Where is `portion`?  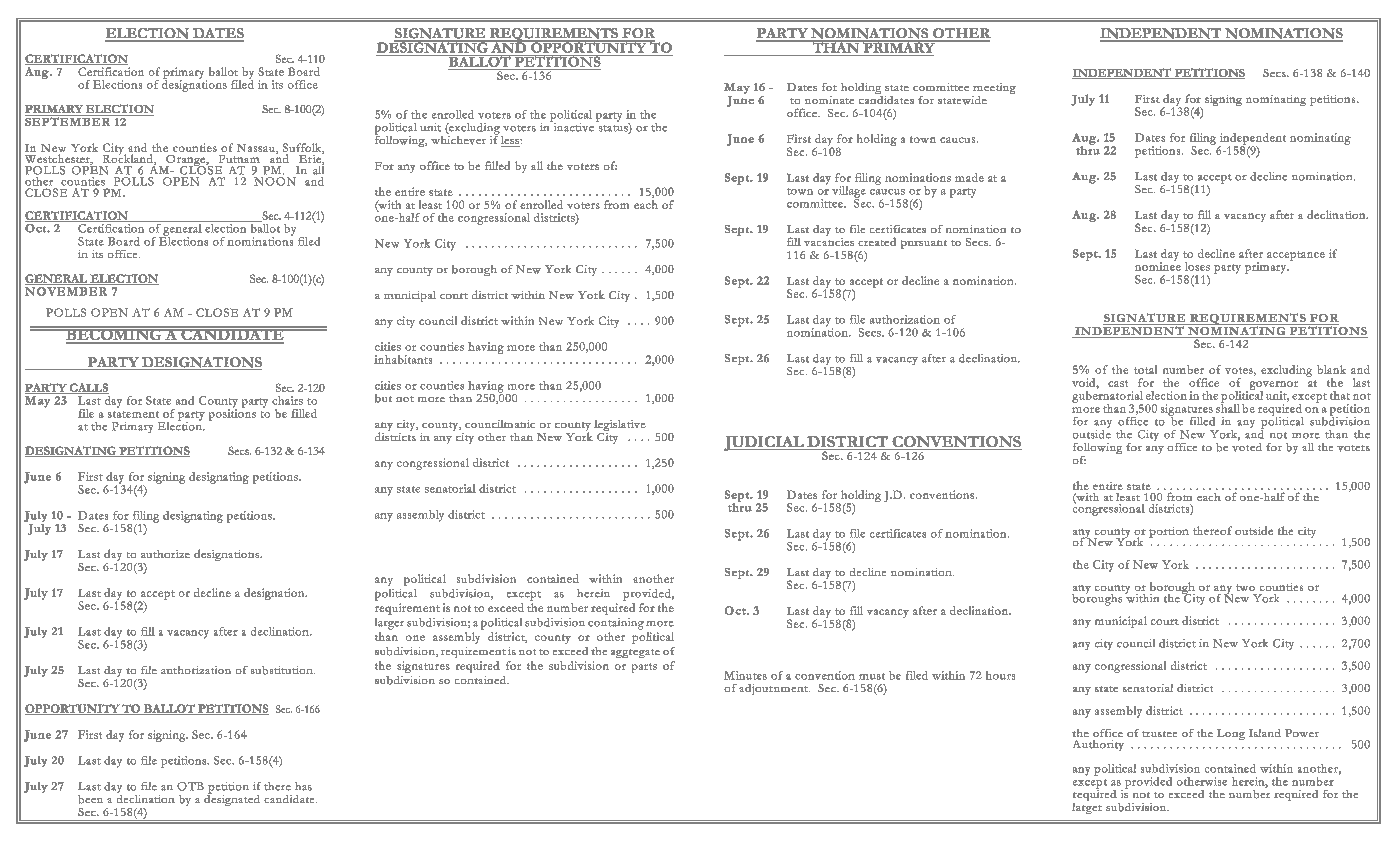
portion is located at coordinates (1169, 532).
